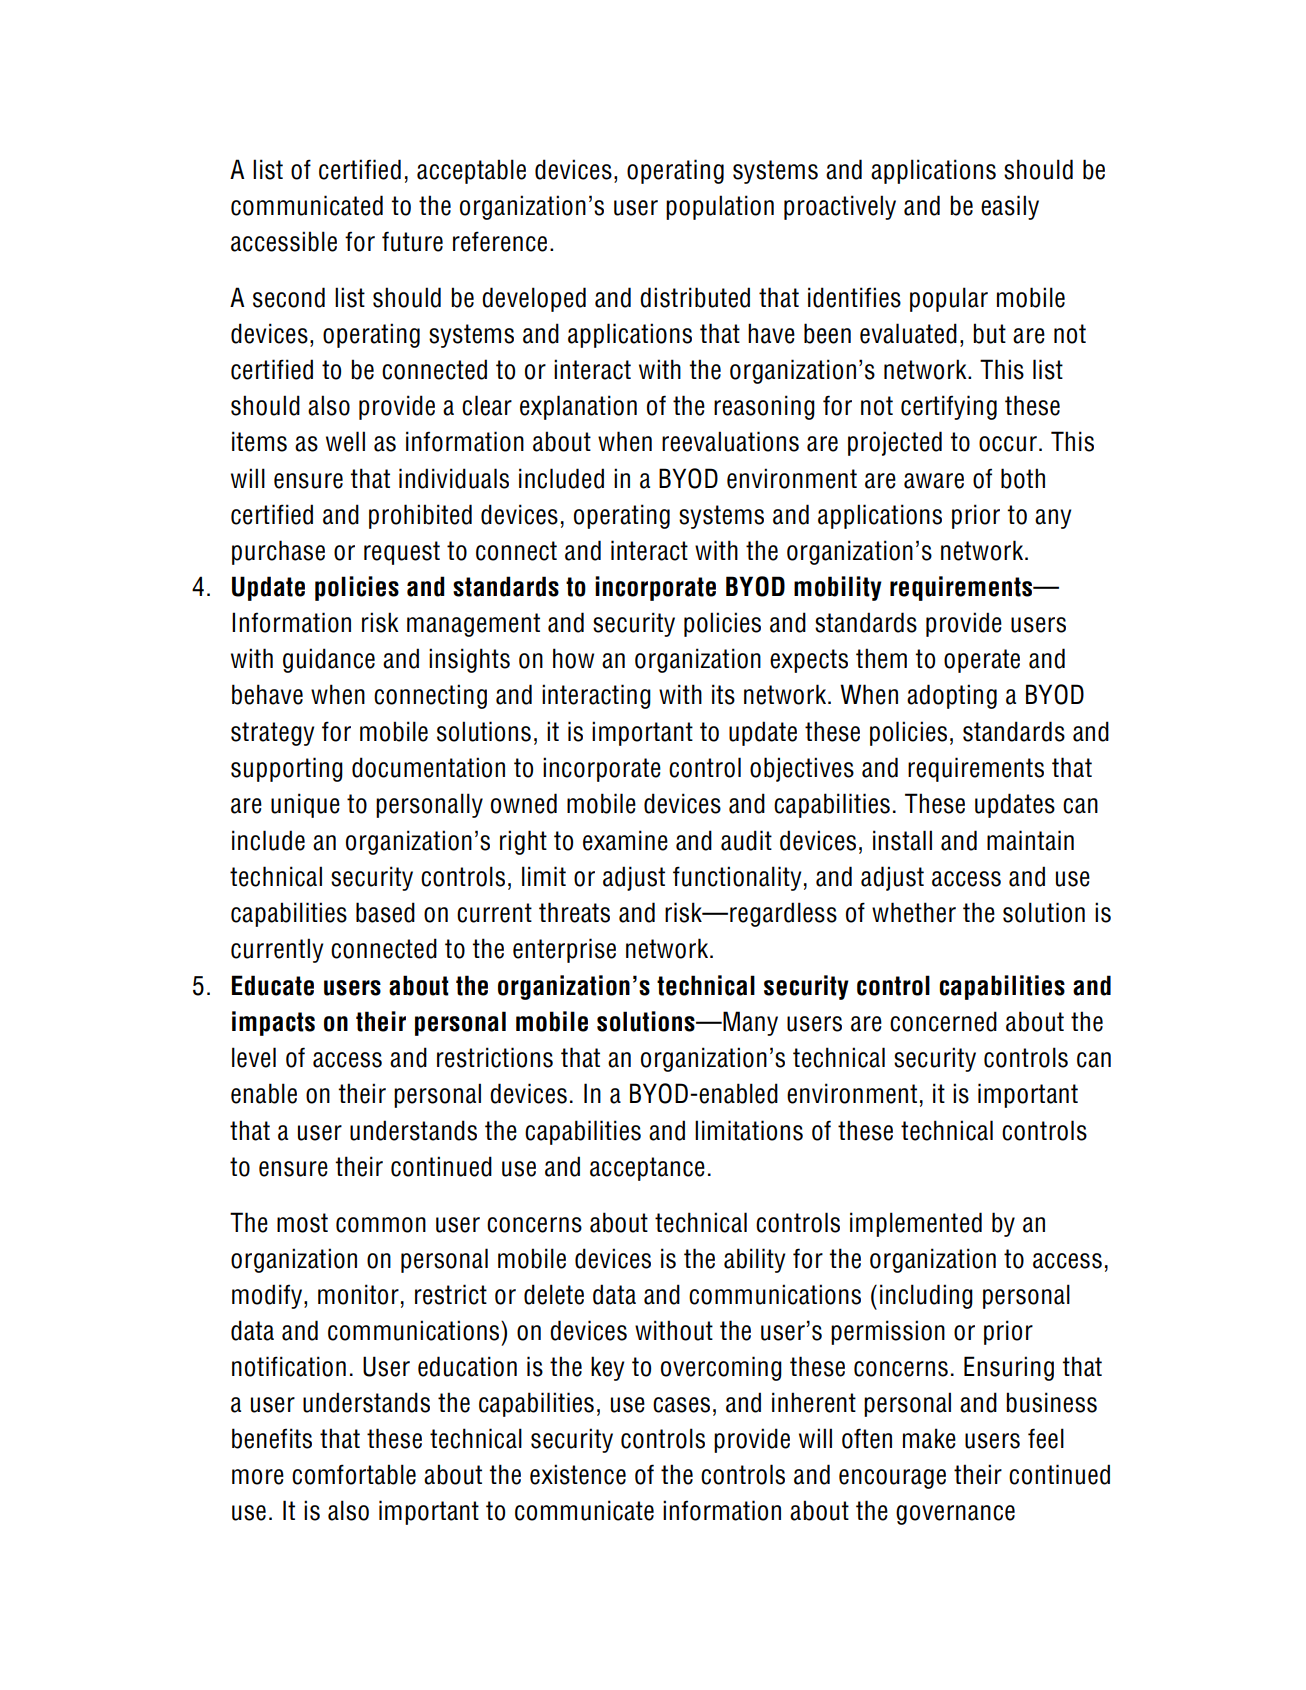  Describe the element at coordinates (625, 840) in the page. I see `examine` at that location.
